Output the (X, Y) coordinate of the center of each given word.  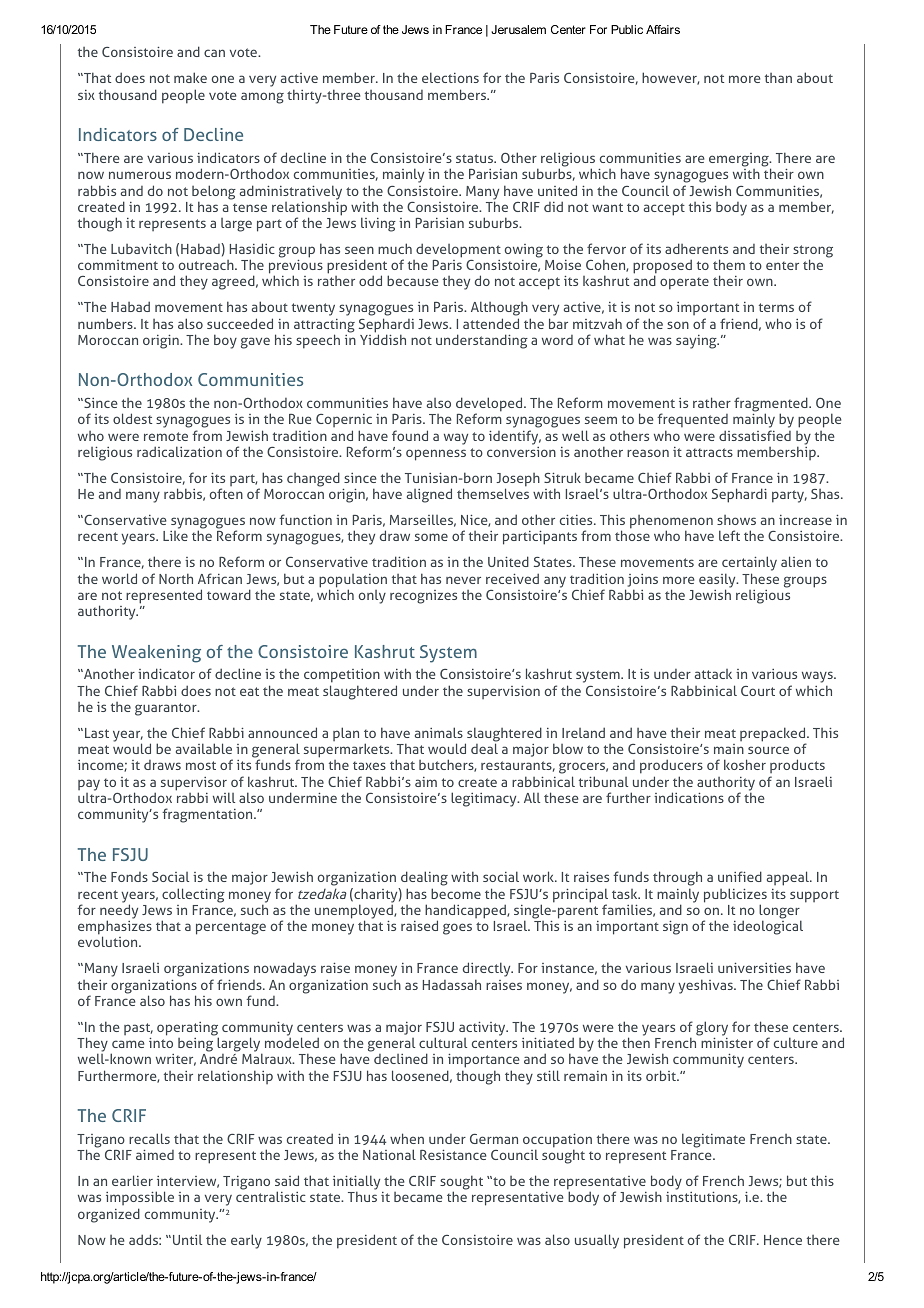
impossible (140, 1200)
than (778, 78)
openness (436, 455)
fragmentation (208, 815)
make (190, 77)
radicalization (179, 451)
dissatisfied (755, 435)
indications (689, 797)
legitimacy (485, 799)
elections (450, 77)
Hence (783, 1240)
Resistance (453, 1155)
